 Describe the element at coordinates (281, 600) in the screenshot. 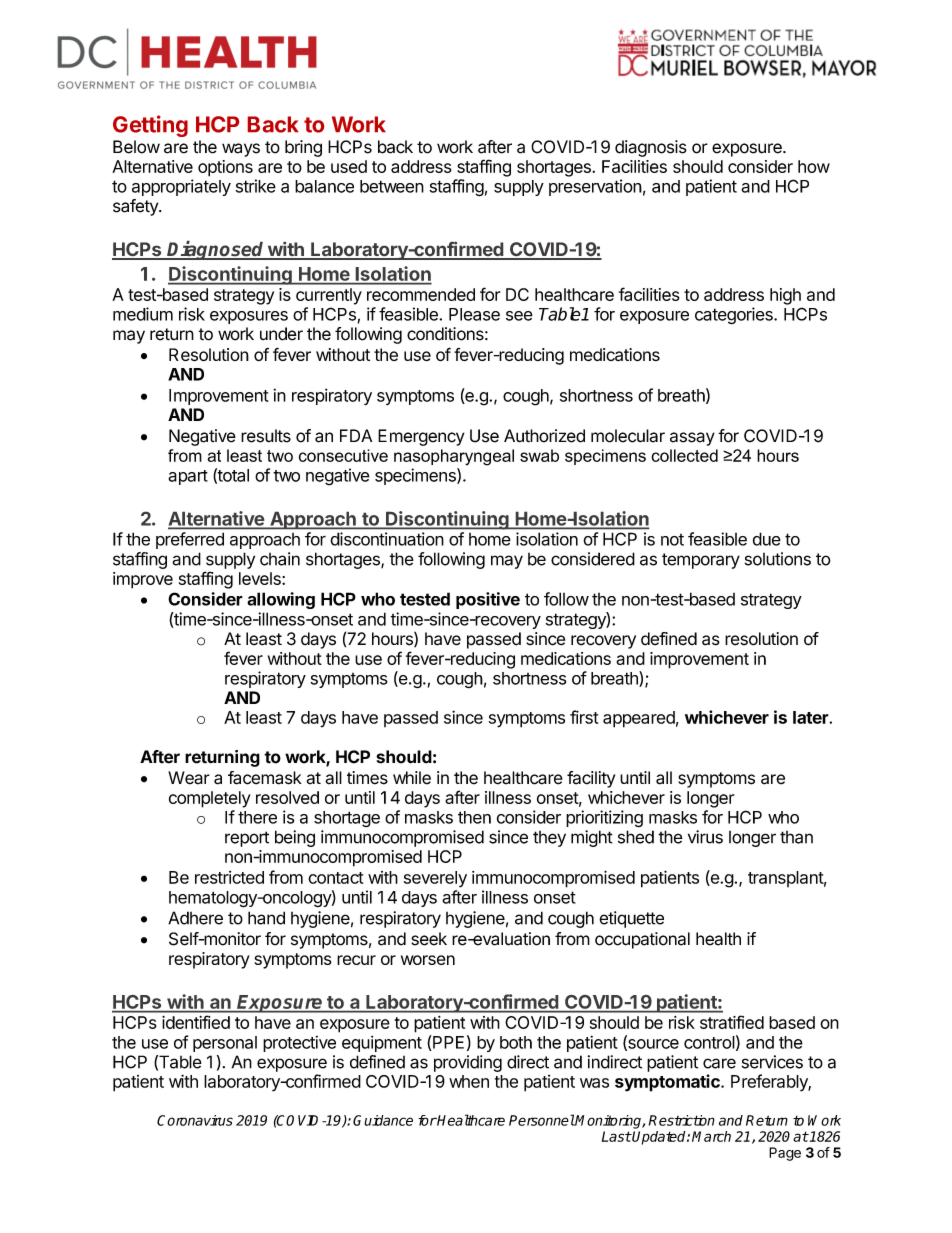

I see `allowing` at that location.
